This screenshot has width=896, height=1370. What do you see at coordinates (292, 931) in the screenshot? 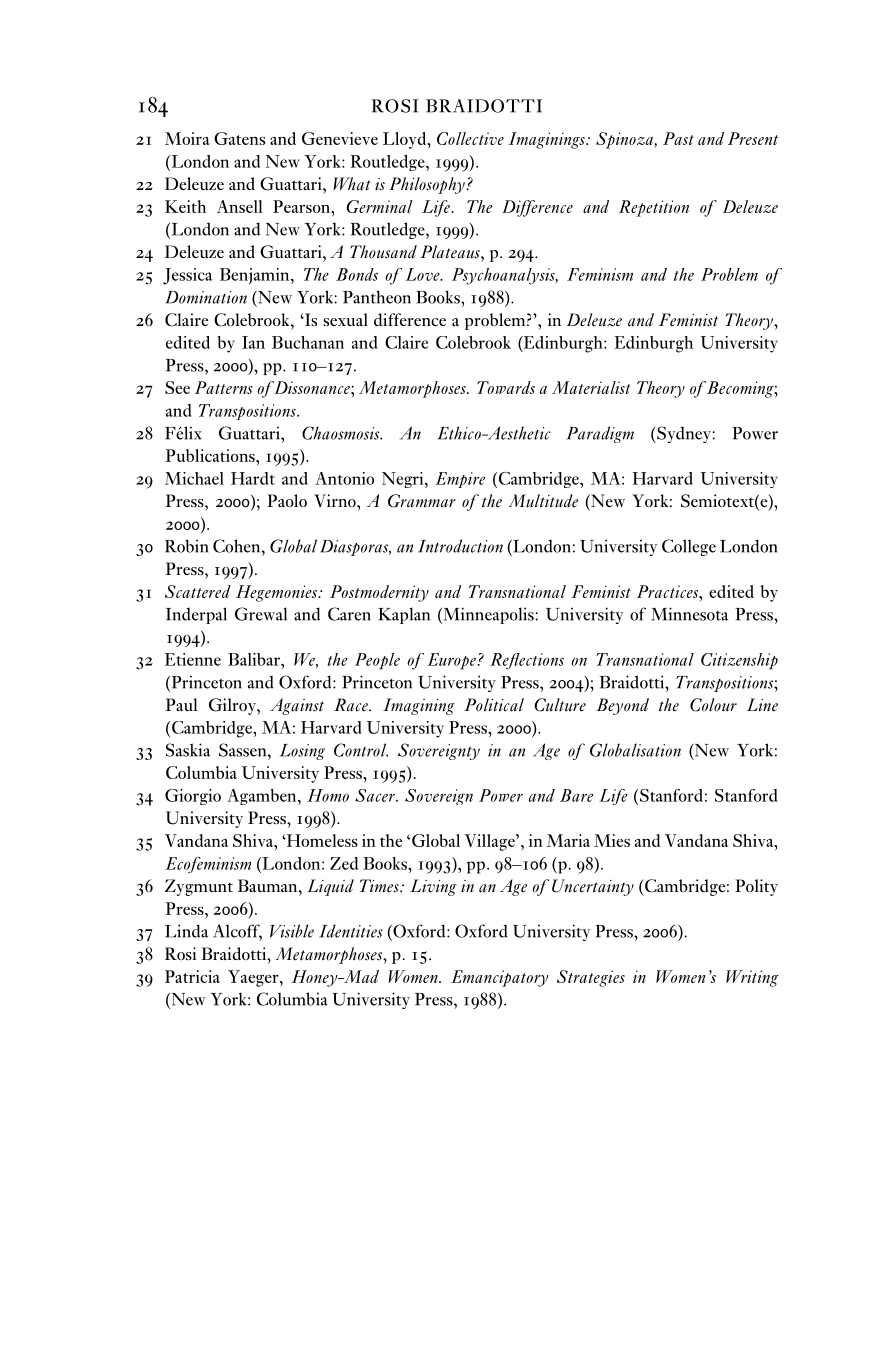
I see `Visible` at bounding box center [292, 931].
